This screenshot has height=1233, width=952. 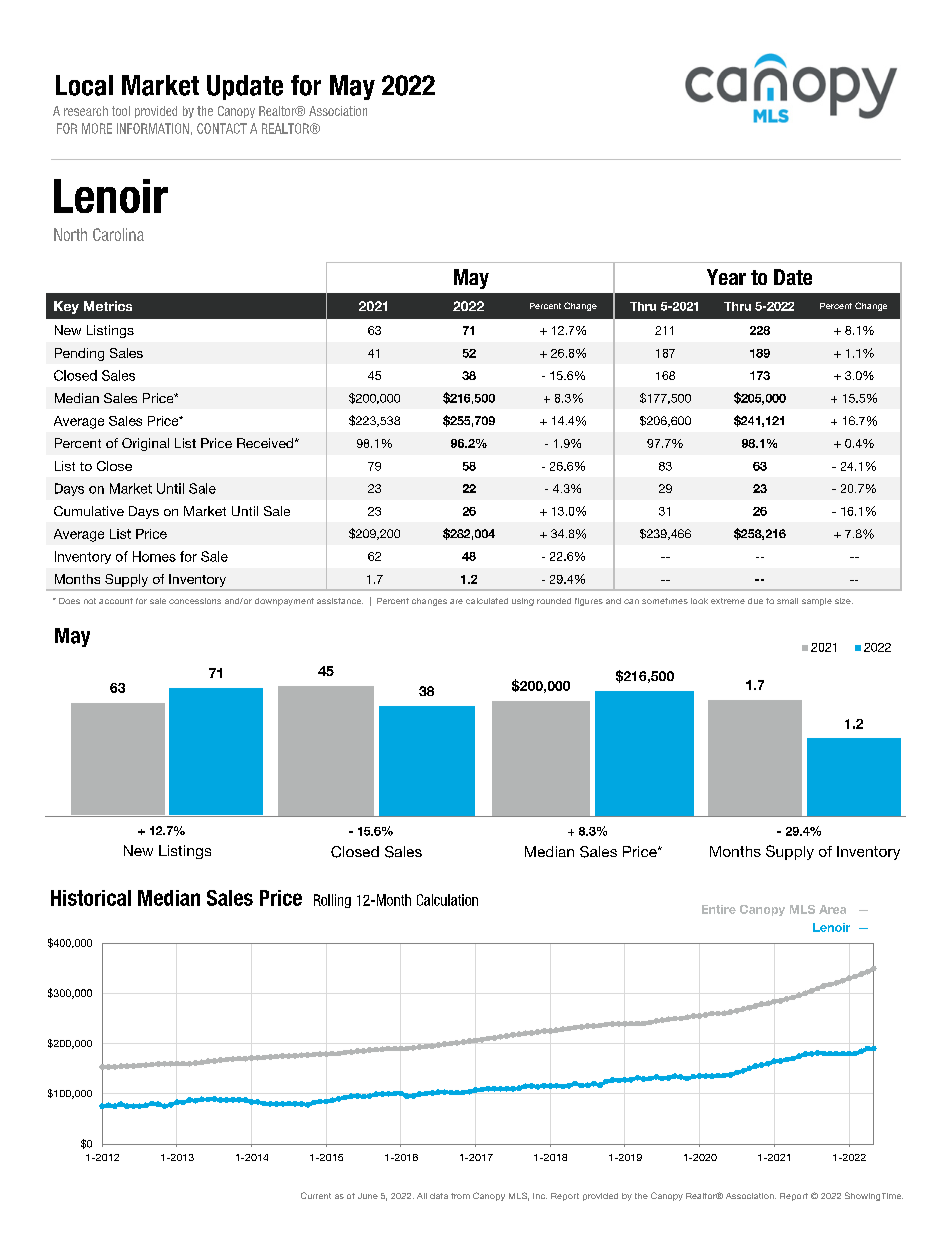 I want to click on from, so click(x=460, y=1196).
